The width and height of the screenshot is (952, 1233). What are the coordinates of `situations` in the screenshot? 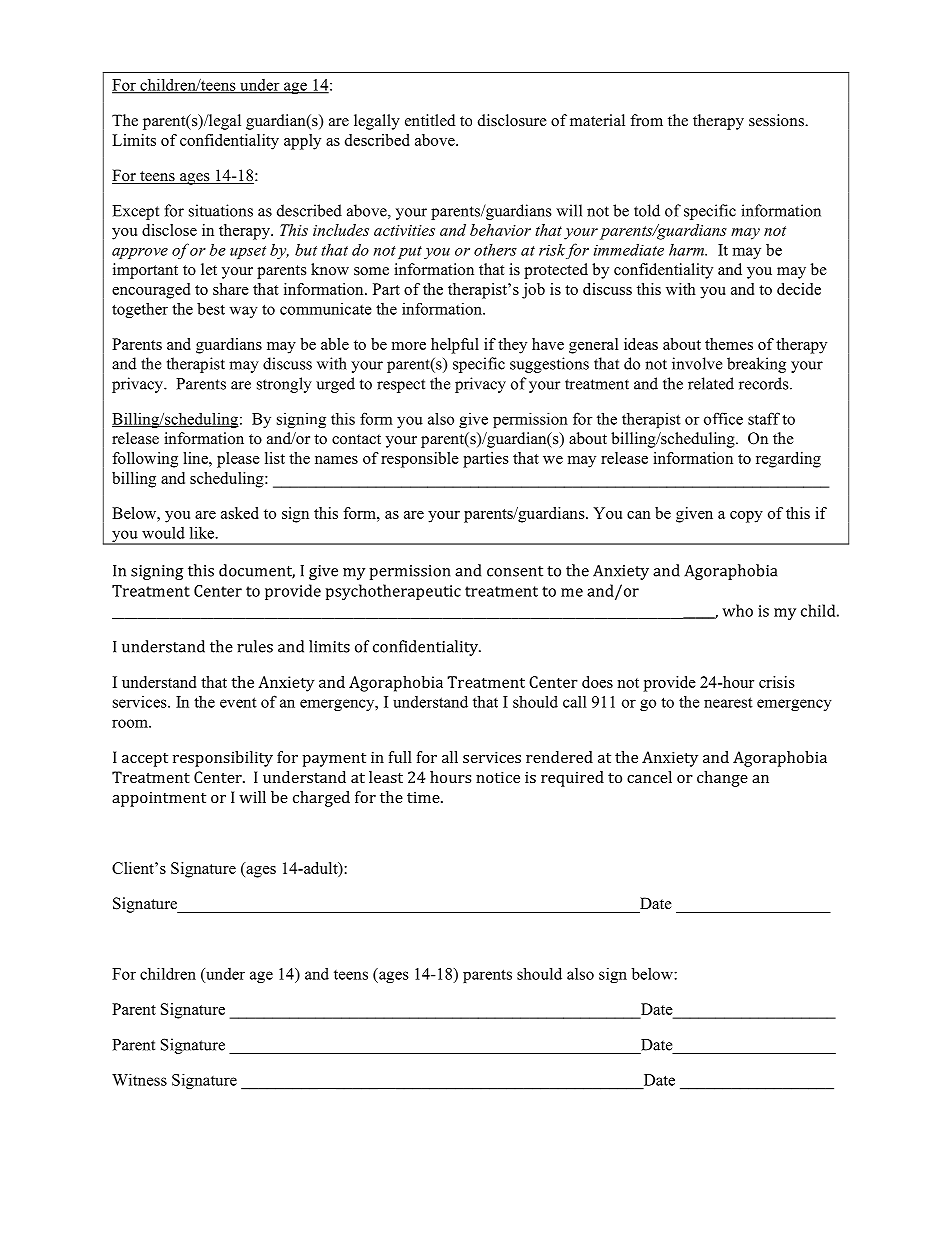 It's located at (221, 210).
